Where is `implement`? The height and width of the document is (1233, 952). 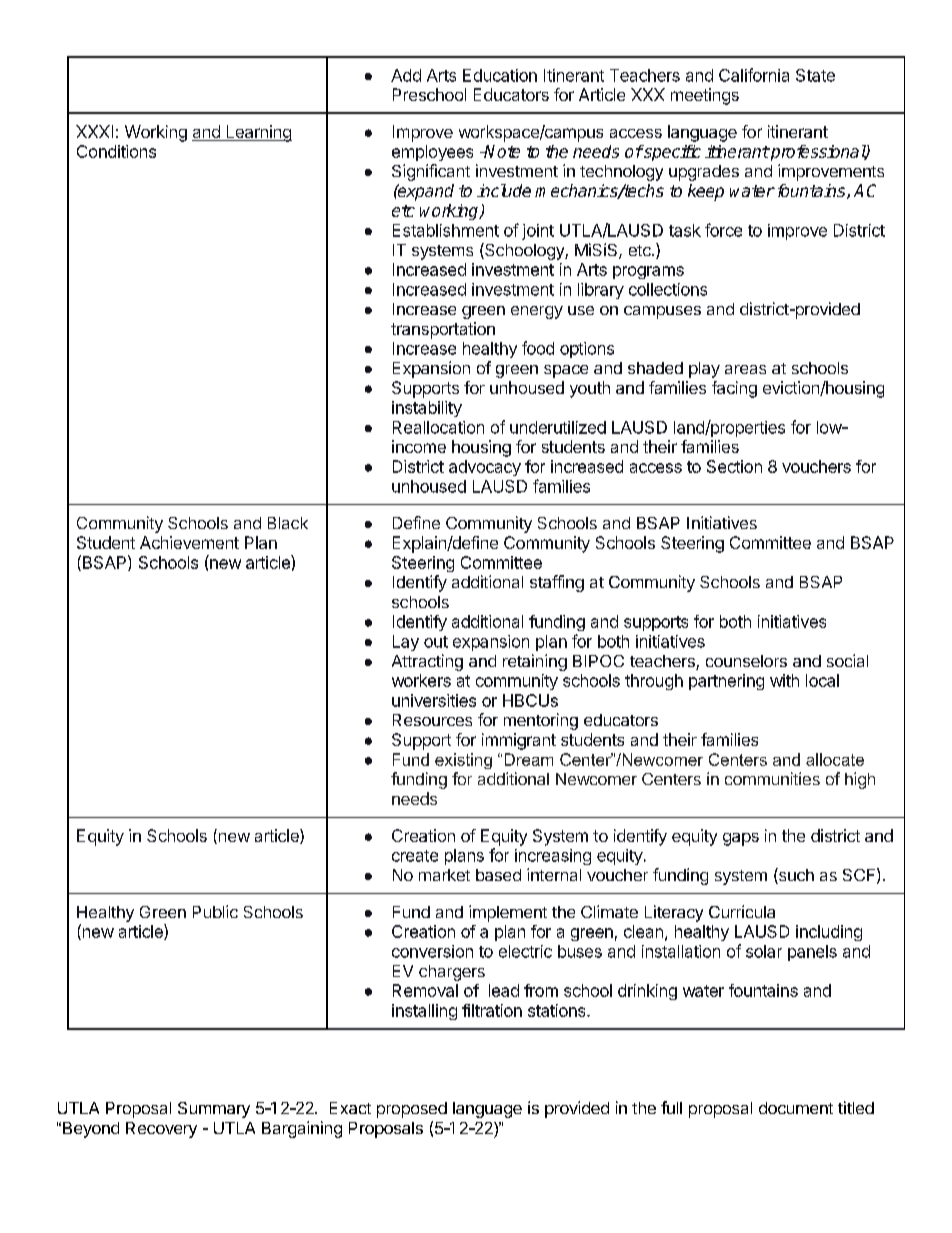 implement is located at coordinates (508, 913).
